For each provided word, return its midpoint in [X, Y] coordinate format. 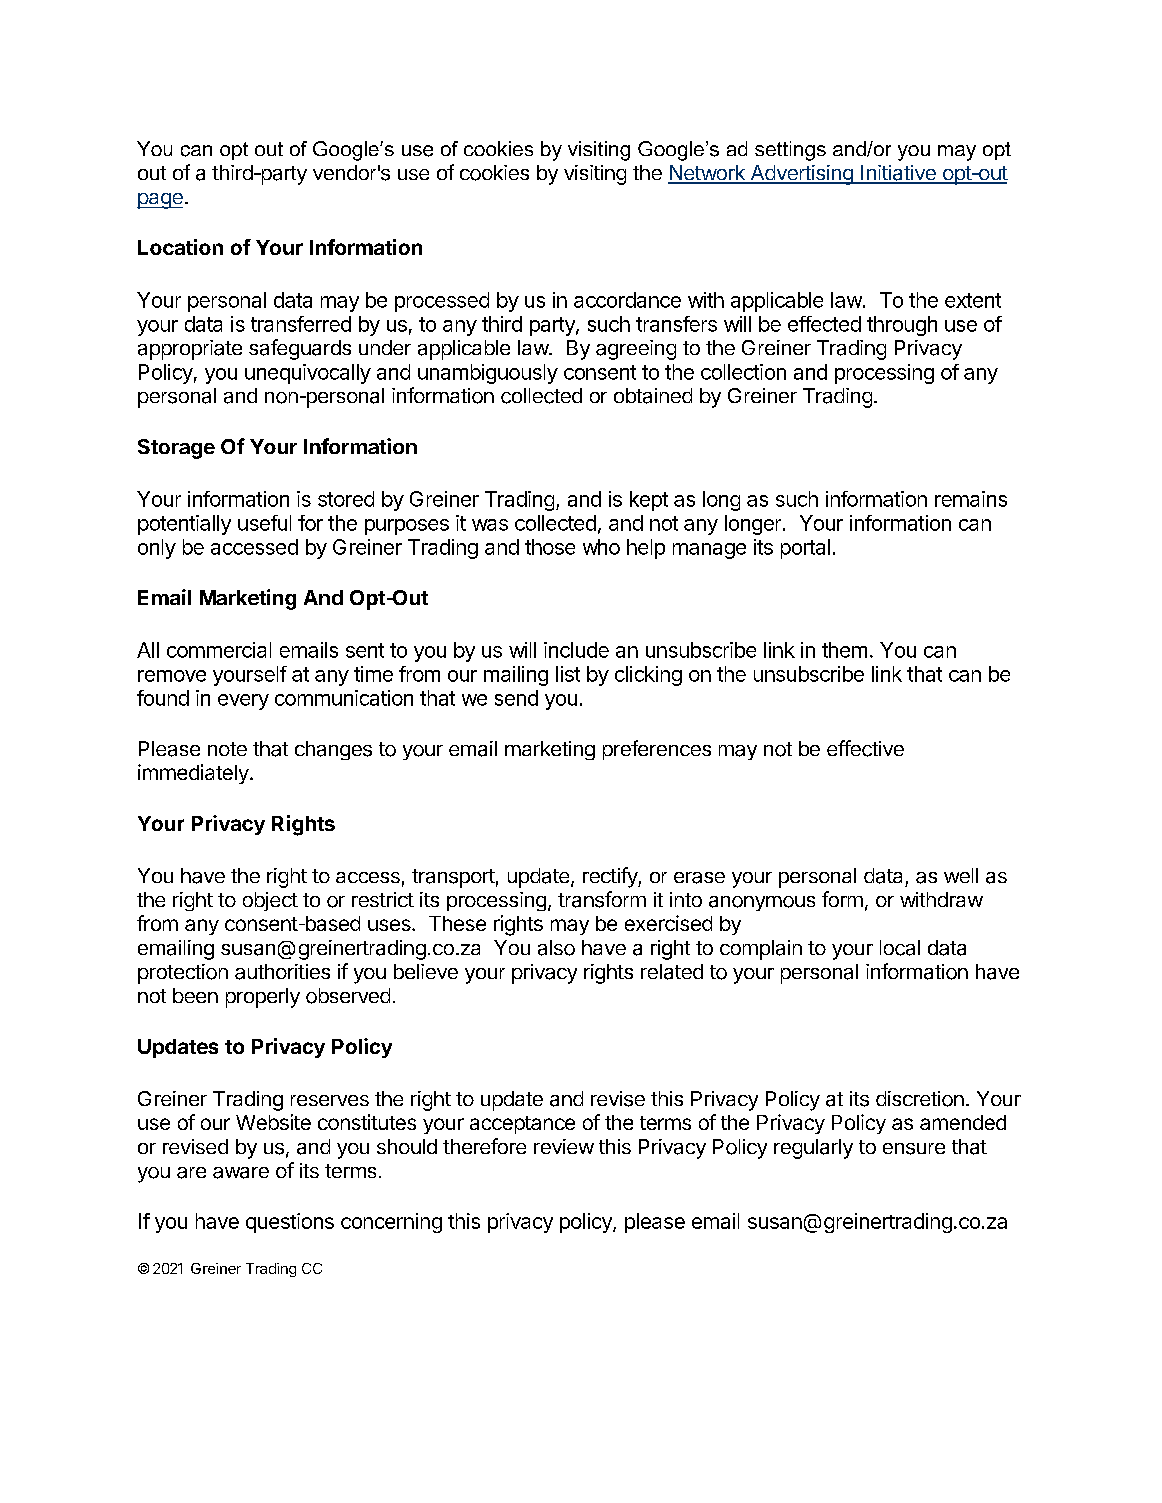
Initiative [898, 174]
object [270, 901]
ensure [914, 1149]
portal [805, 549]
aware [241, 1173]
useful [264, 523]
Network [707, 174]
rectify [611, 877]
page [160, 201]
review [564, 1146]
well [961, 875]
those [550, 547]
